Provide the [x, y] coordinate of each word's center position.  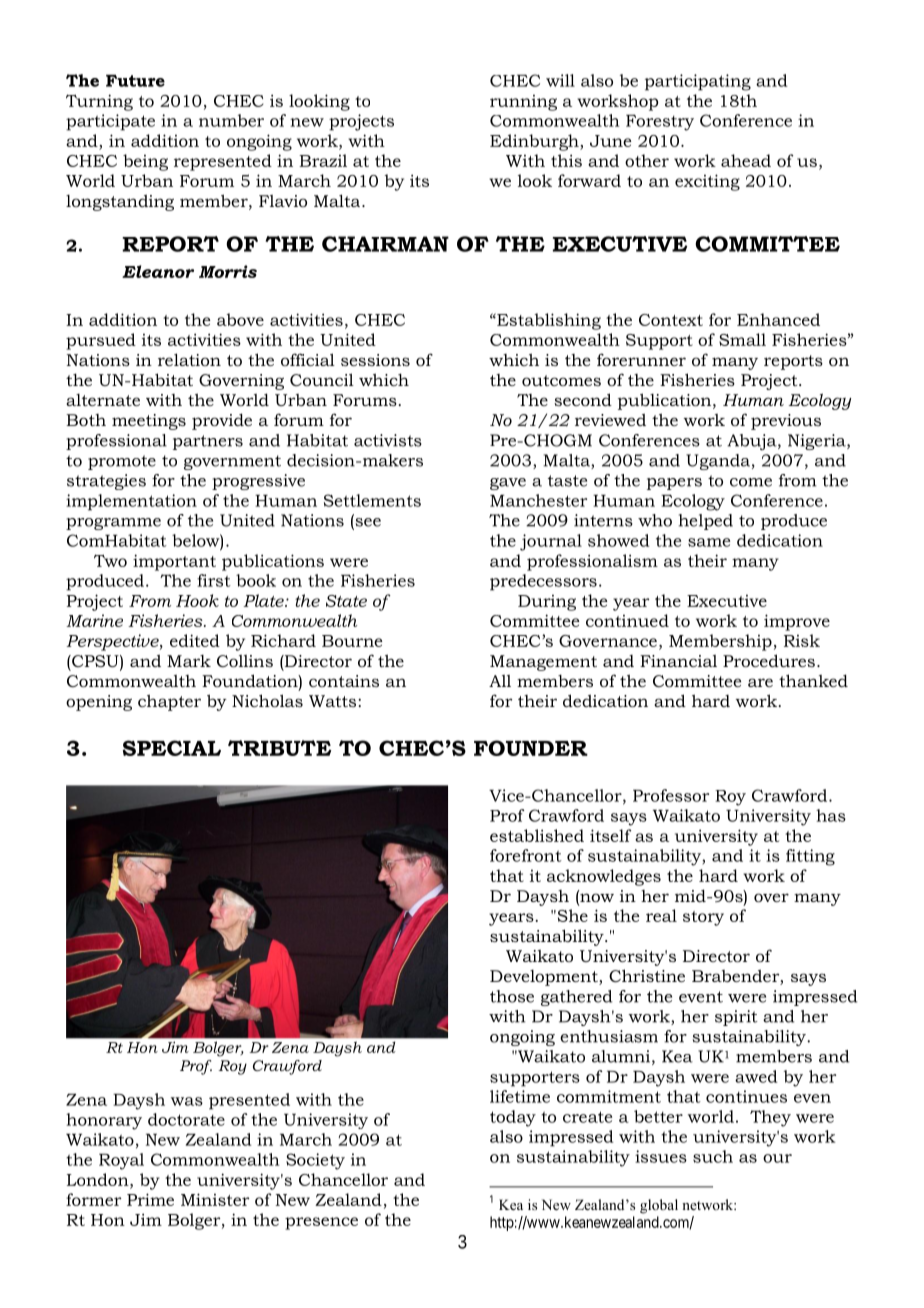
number [231, 120]
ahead [746, 160]
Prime [150, 1199]
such [713, 1156]
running [523, 103]
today [513, 1118]
